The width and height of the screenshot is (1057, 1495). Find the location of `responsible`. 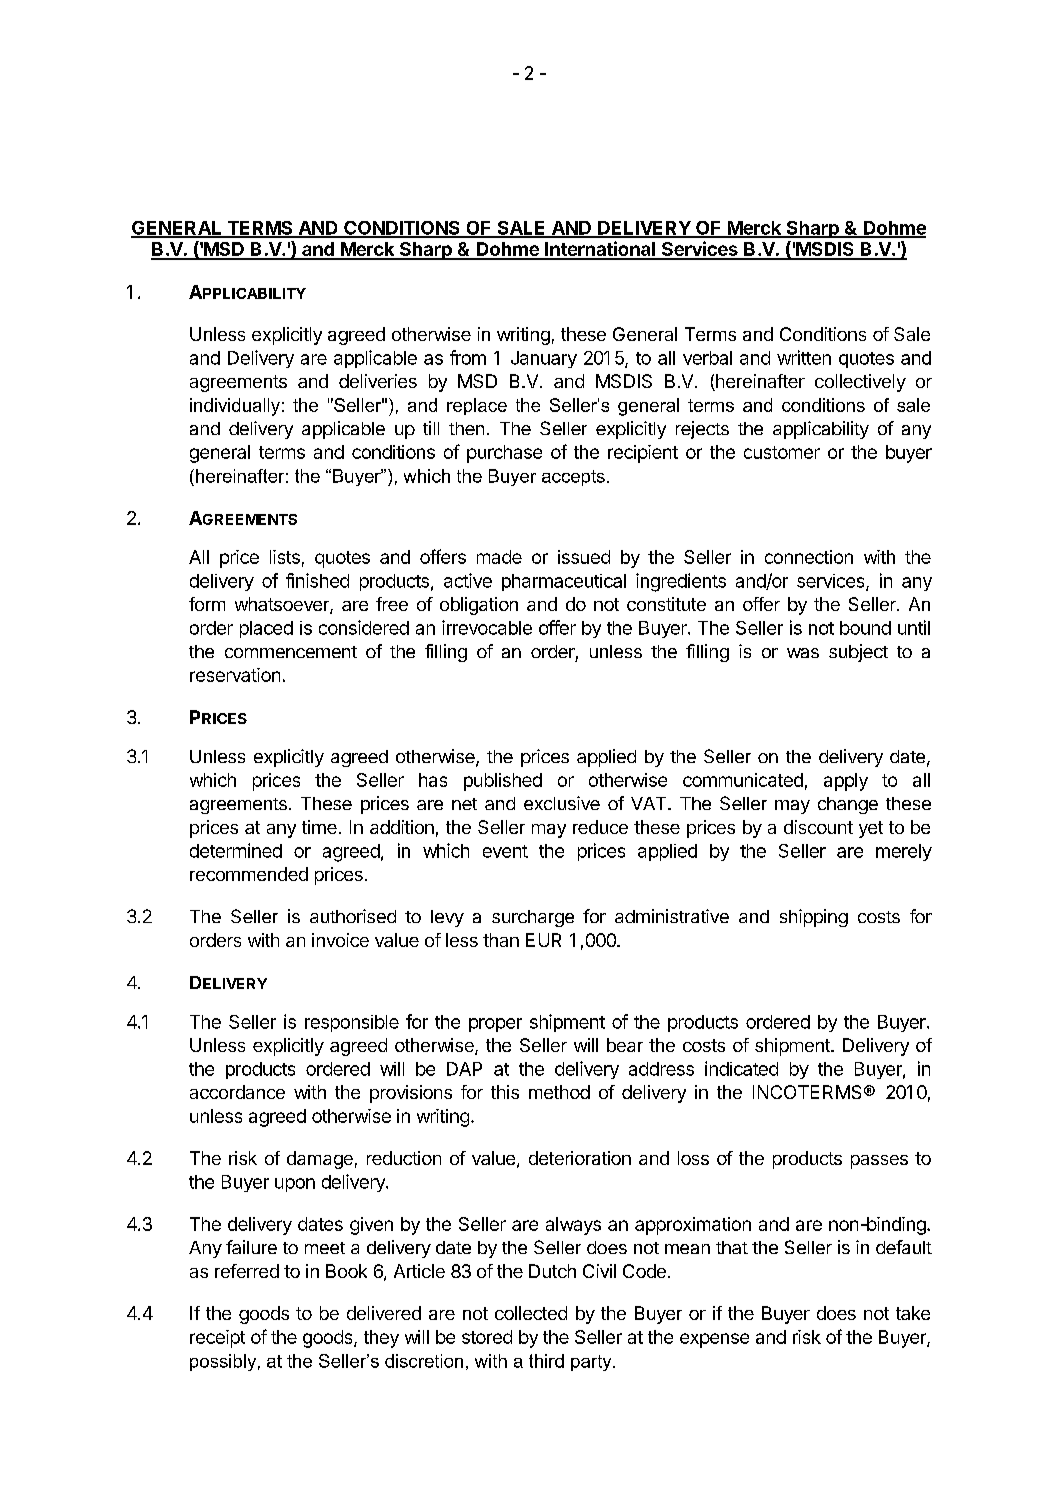

responsible is located at coordinates (352, 1023).
